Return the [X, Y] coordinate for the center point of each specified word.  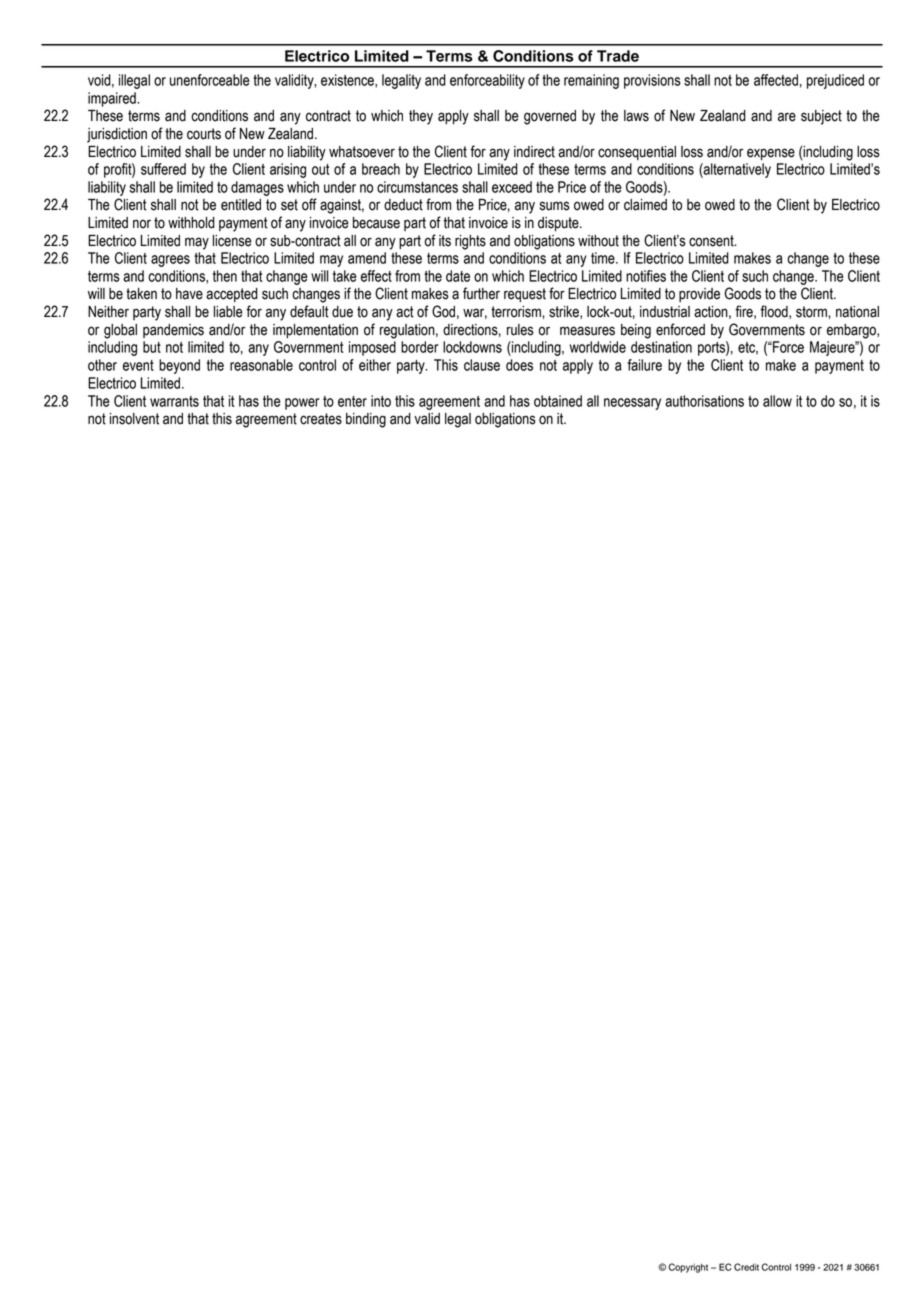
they [421, 117]
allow [777, 401]
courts [204, 134]
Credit [746, 1267]
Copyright [688, 1268]
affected [776, 80]
